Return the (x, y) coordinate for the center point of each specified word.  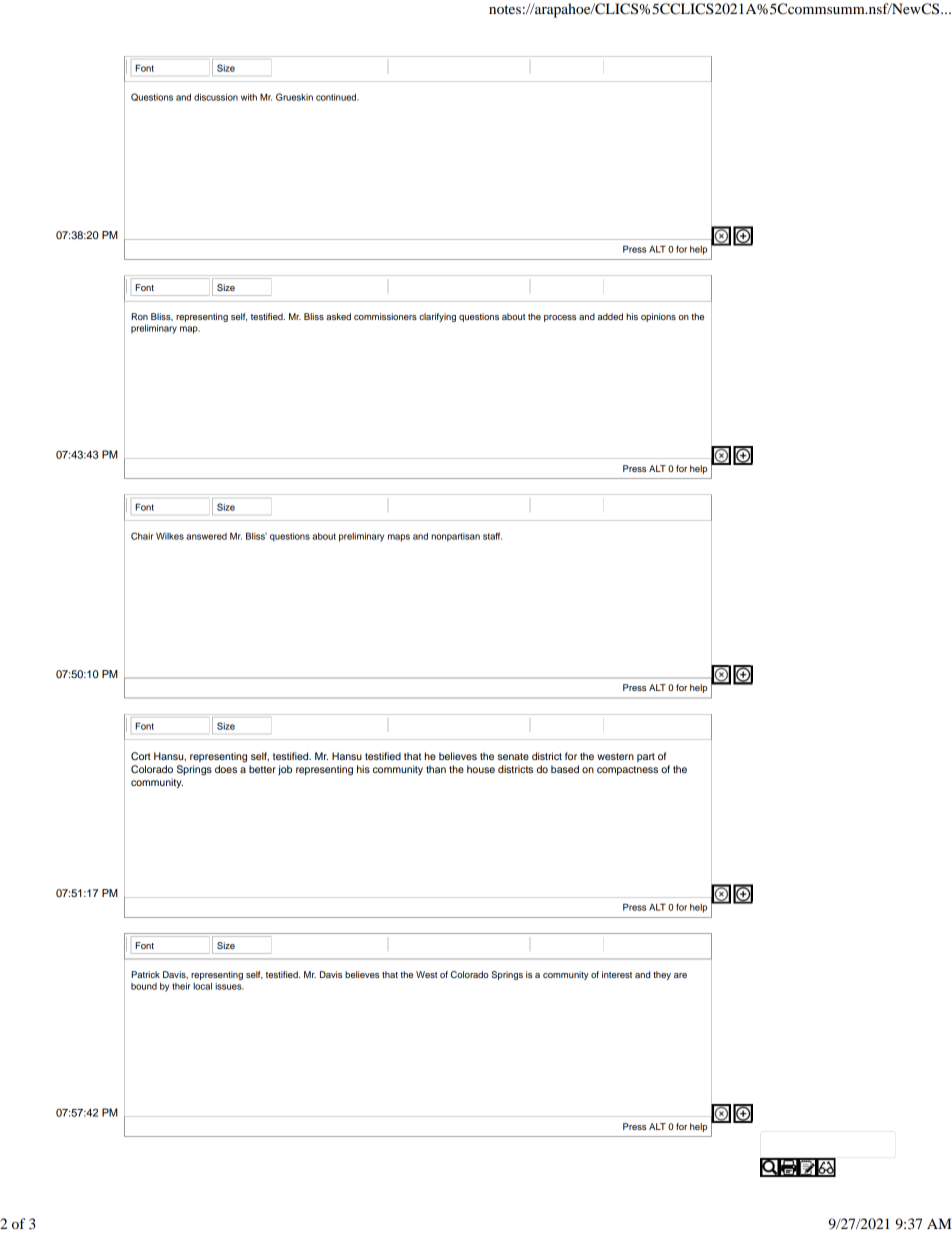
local (202, 986)
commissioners (385, 316)
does (226, 769)
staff (492, 536)
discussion (216, 97)
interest (617, 974)
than (436, 769)
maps (399, 538)
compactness (627, 770)
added (610, 316)
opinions (658, 317)
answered (206, 536)
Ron (139, 316)
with (249, 97)
